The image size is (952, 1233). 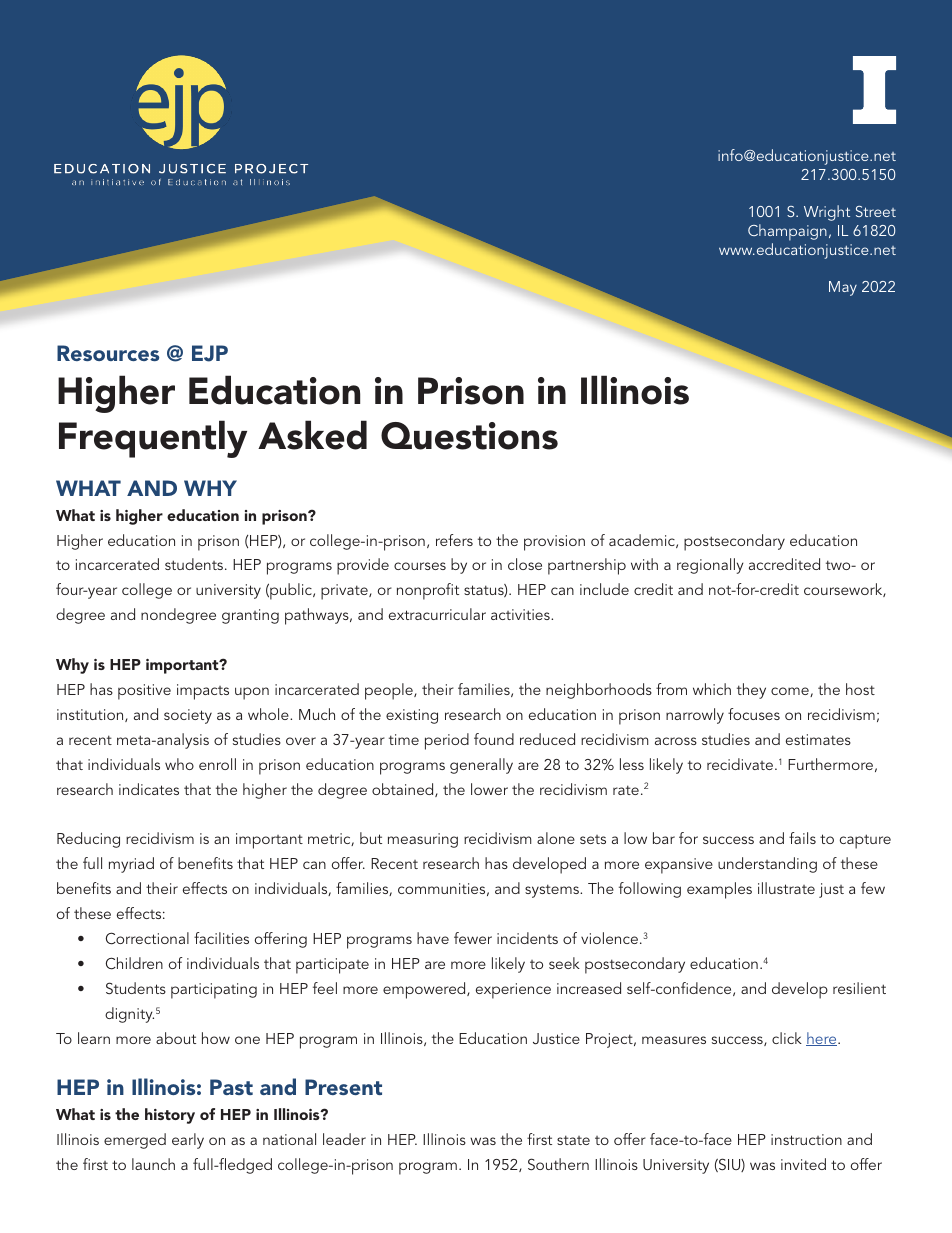 What do you see at coordinates (423, 840) in the screenshot?
I see `measuring` at bounding box center [423, 840].
